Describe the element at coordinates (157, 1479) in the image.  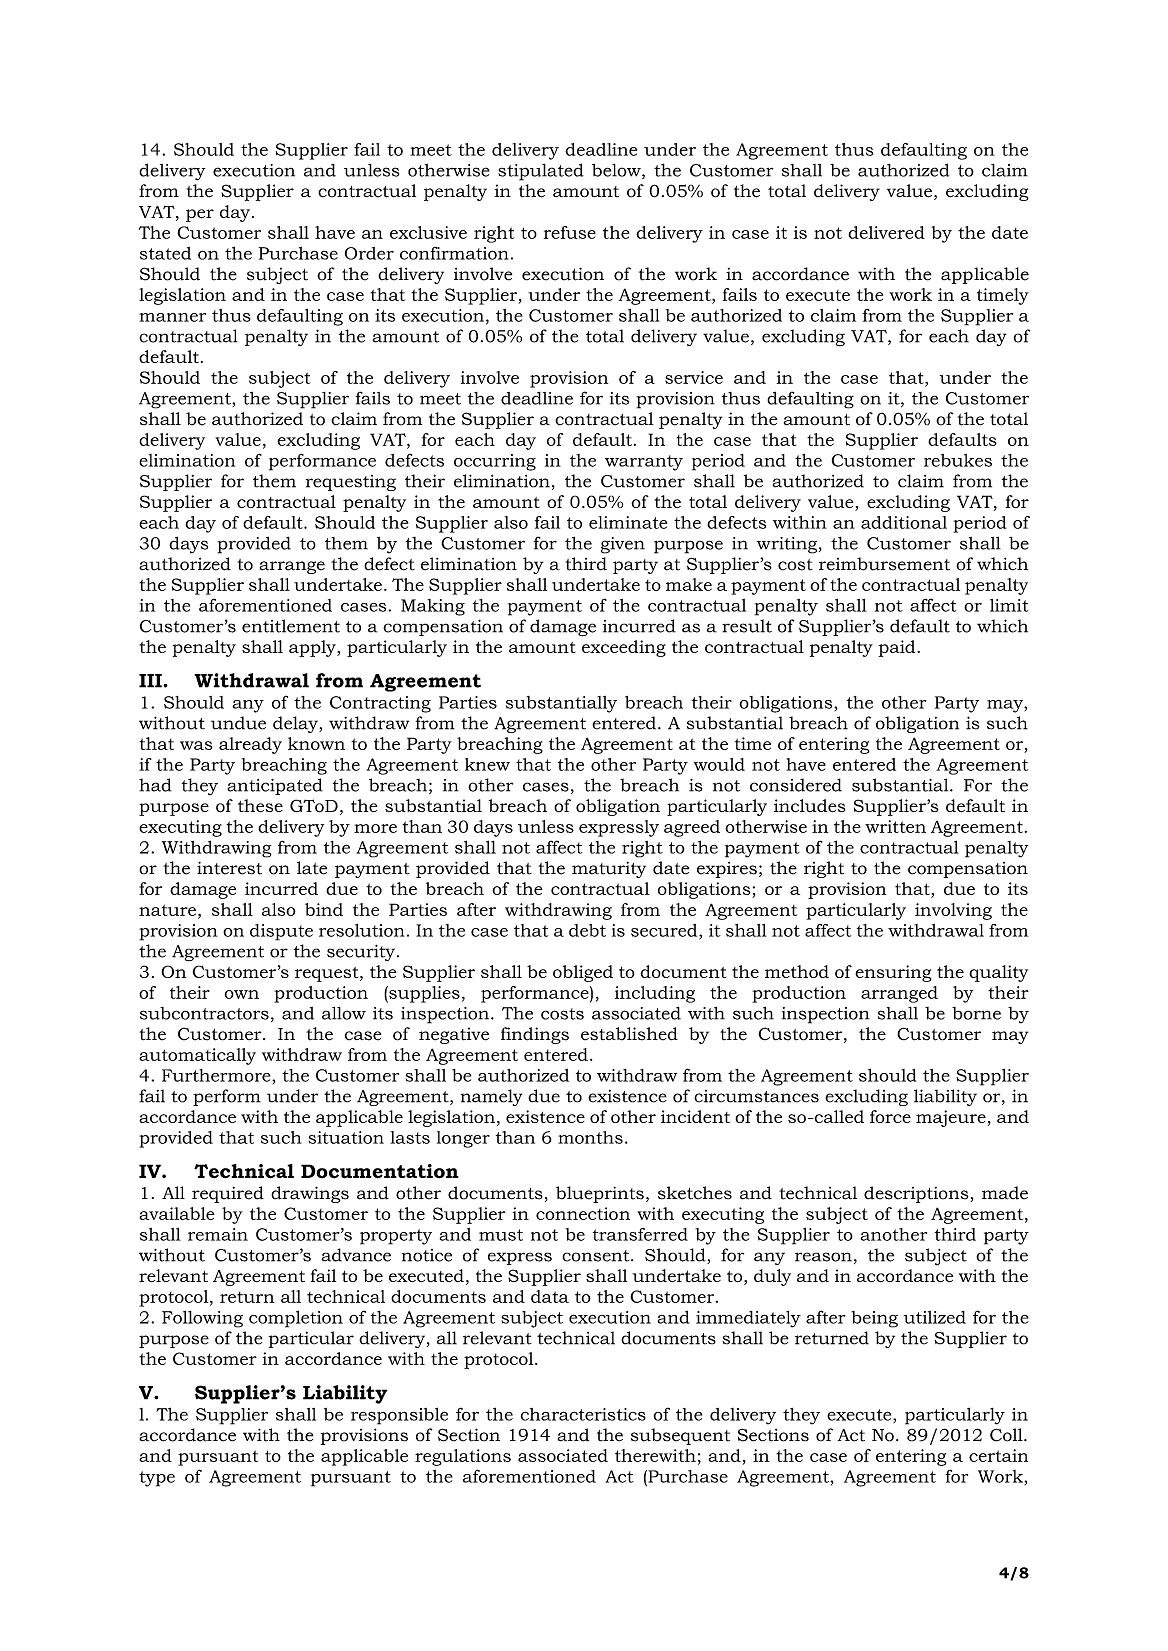
I see `type` at that location.
